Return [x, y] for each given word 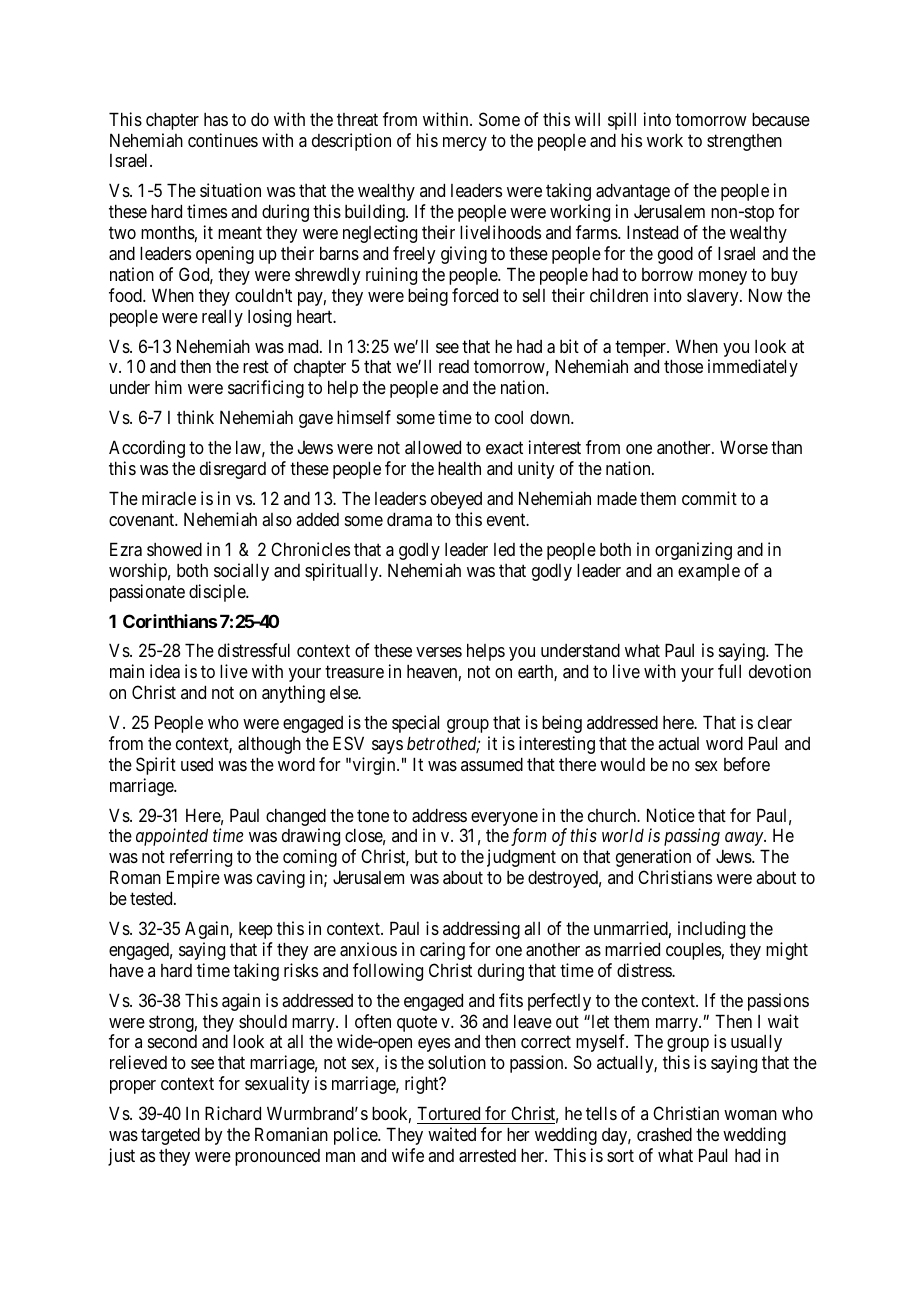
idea [165, 671]
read [454, 366]
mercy [465, 144]
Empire [193, 879]
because [781, 119]
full [729, 671]
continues [223, 140]
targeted [170, 1136]
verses [439, 652]
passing [692, 837]
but [426, 856]
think [195, 417]
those [683, 366]
